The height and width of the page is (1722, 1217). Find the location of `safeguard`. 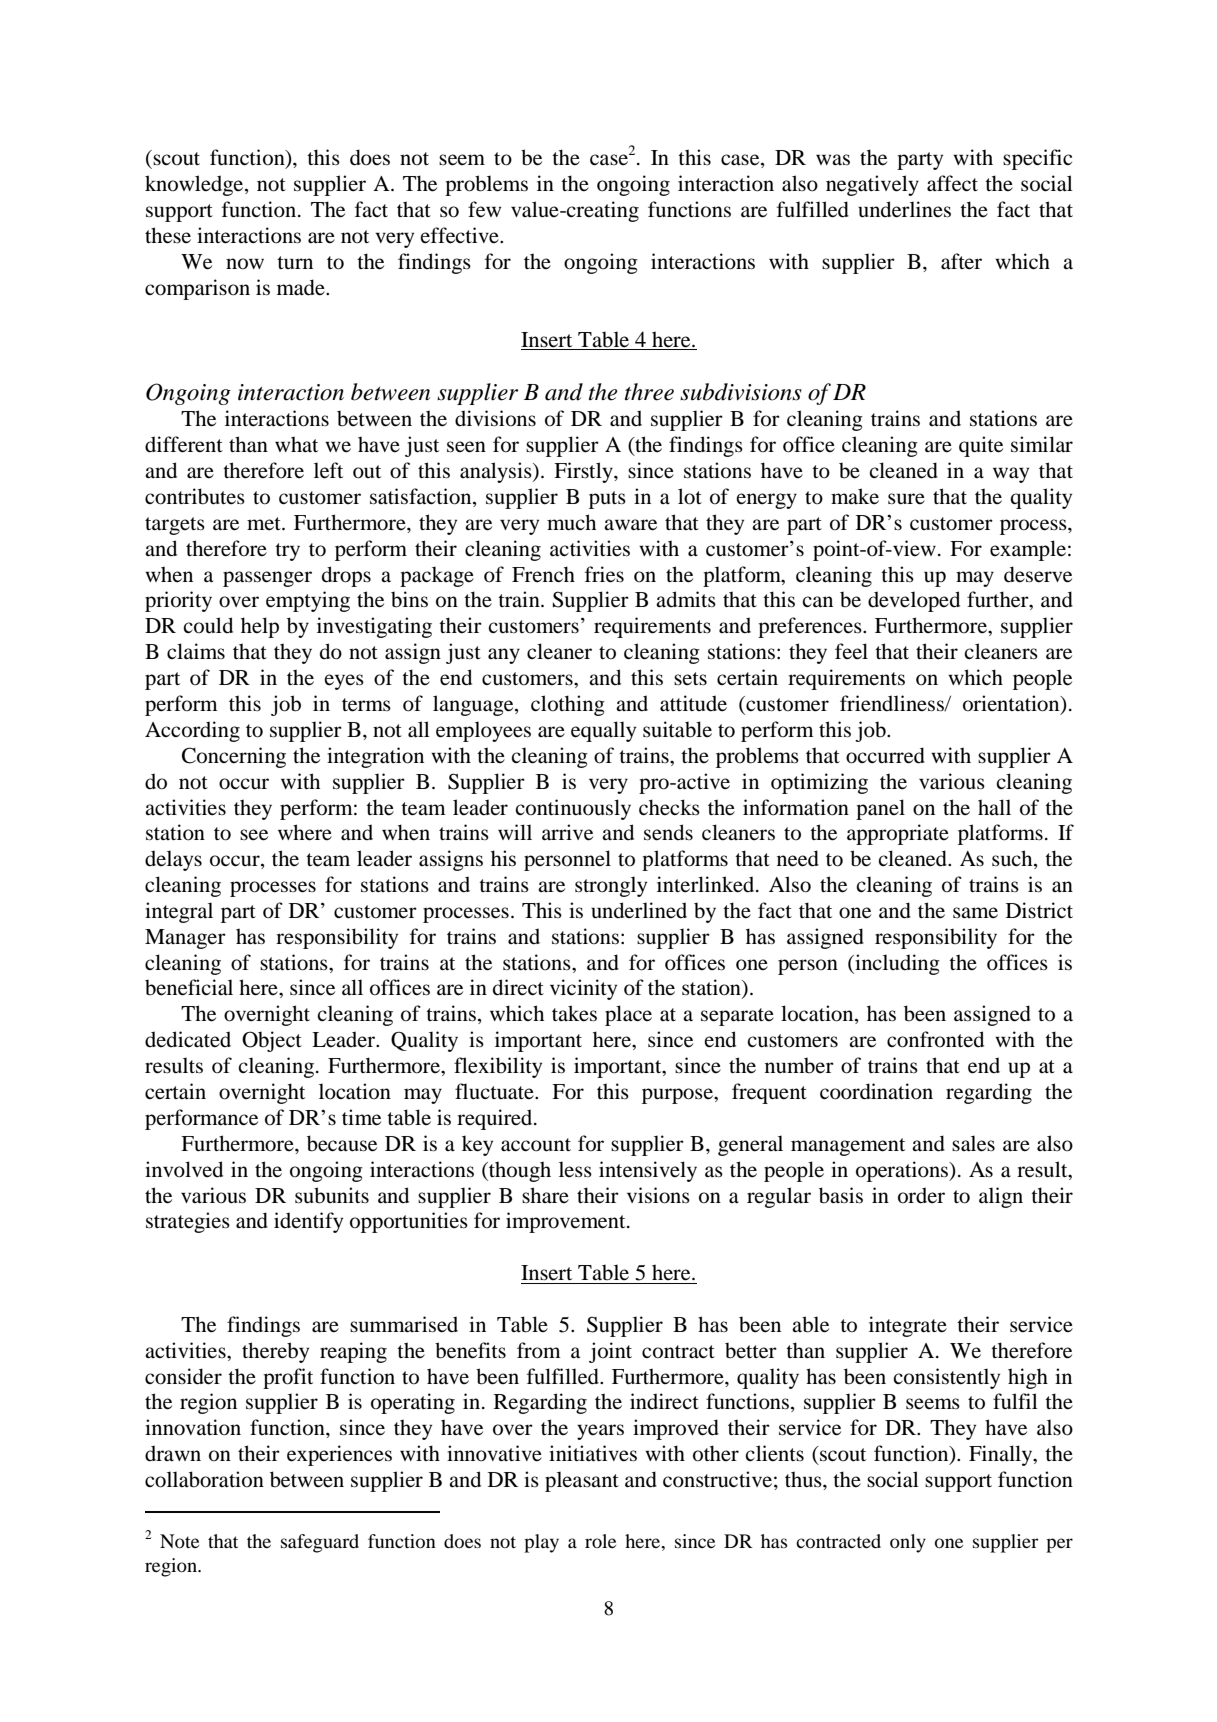

safeguard is located at coordinates (320, 1543).
